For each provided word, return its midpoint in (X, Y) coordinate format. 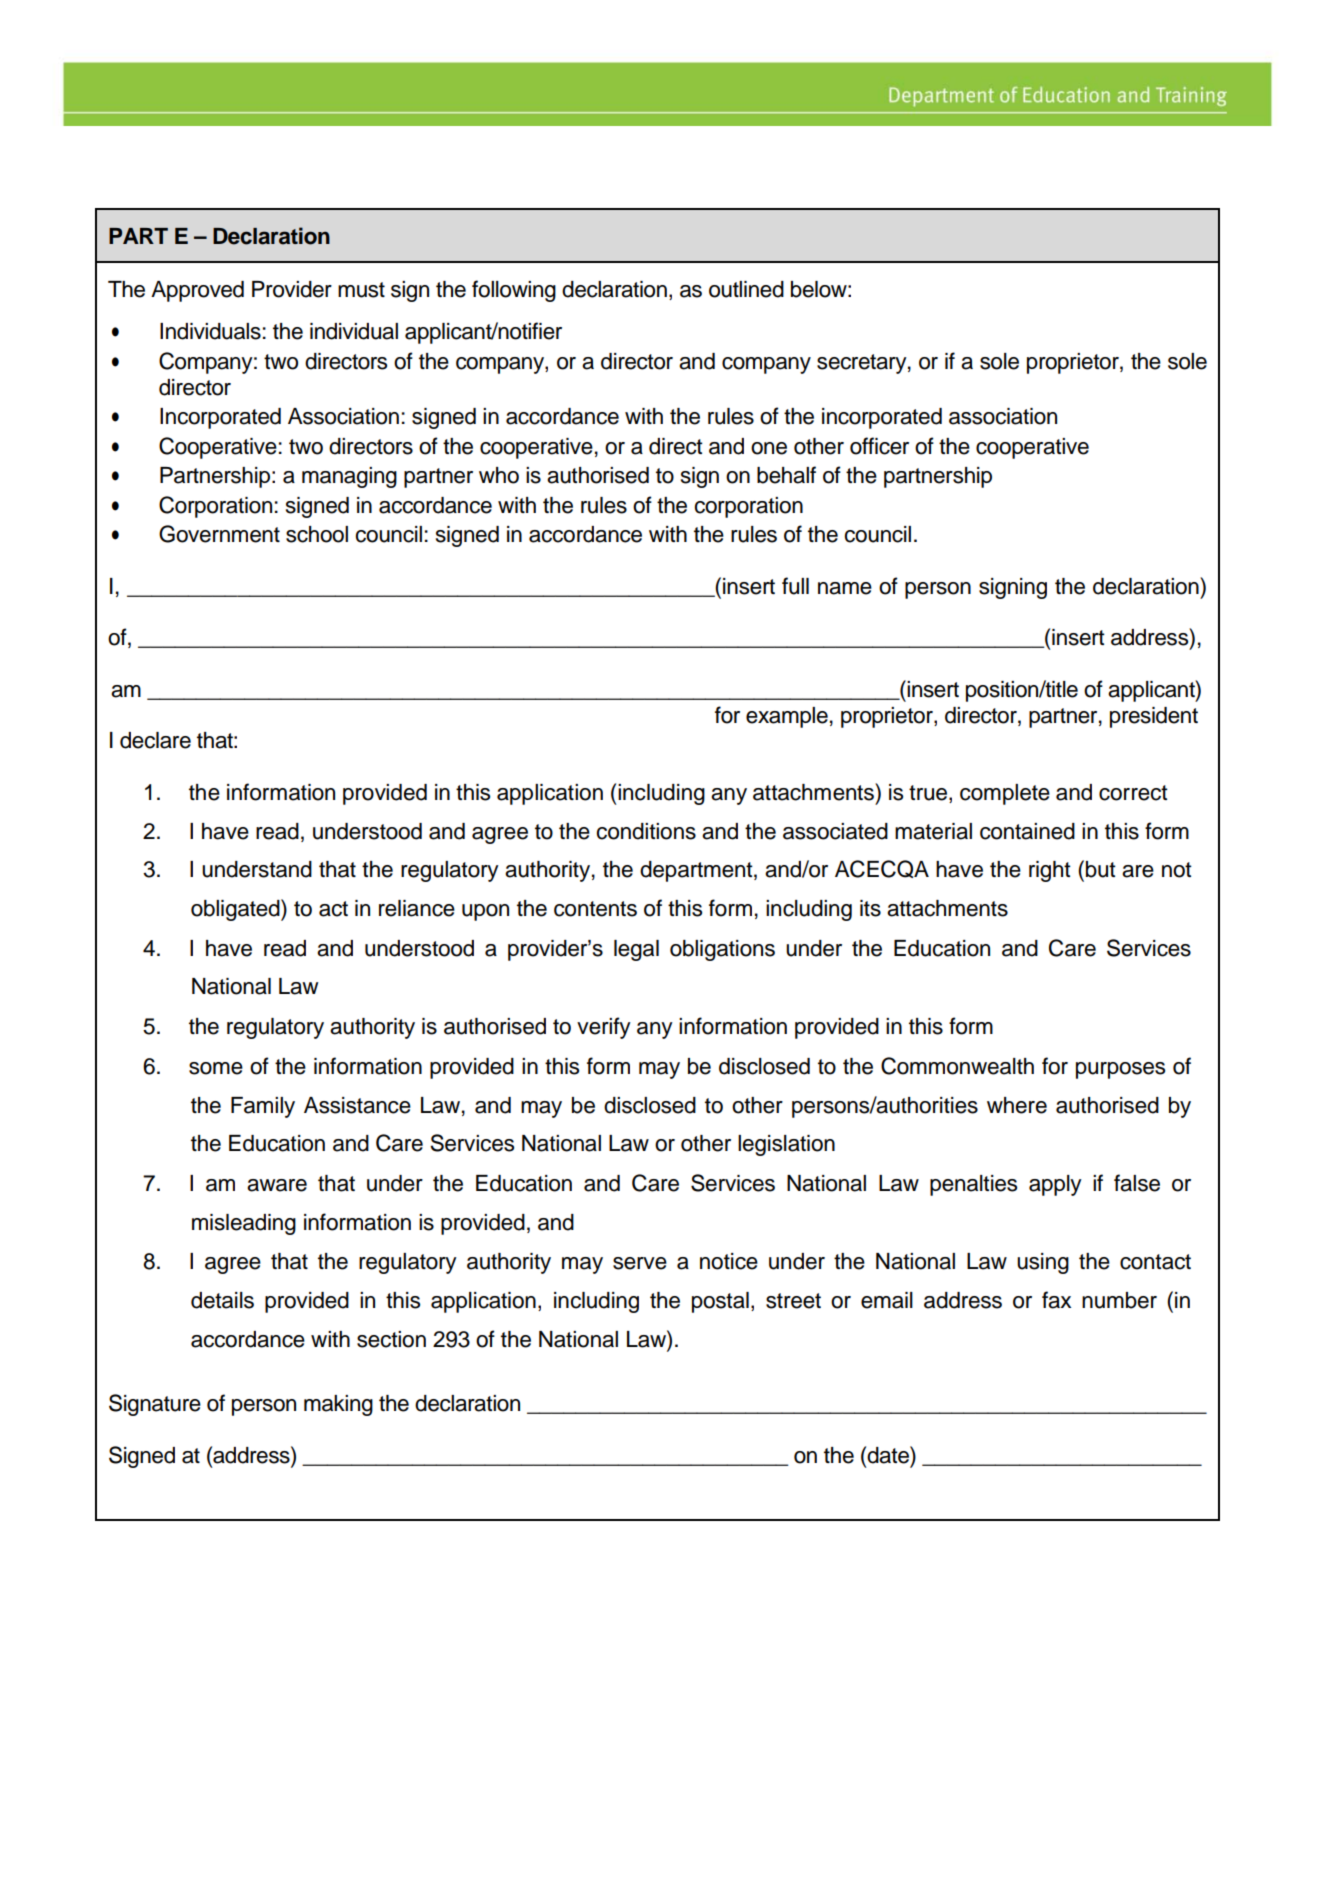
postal (720, 1302)
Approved (197, 291)
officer (879, 446)
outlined (746, 289)
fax (1056, 1300)
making (338, 1405)
